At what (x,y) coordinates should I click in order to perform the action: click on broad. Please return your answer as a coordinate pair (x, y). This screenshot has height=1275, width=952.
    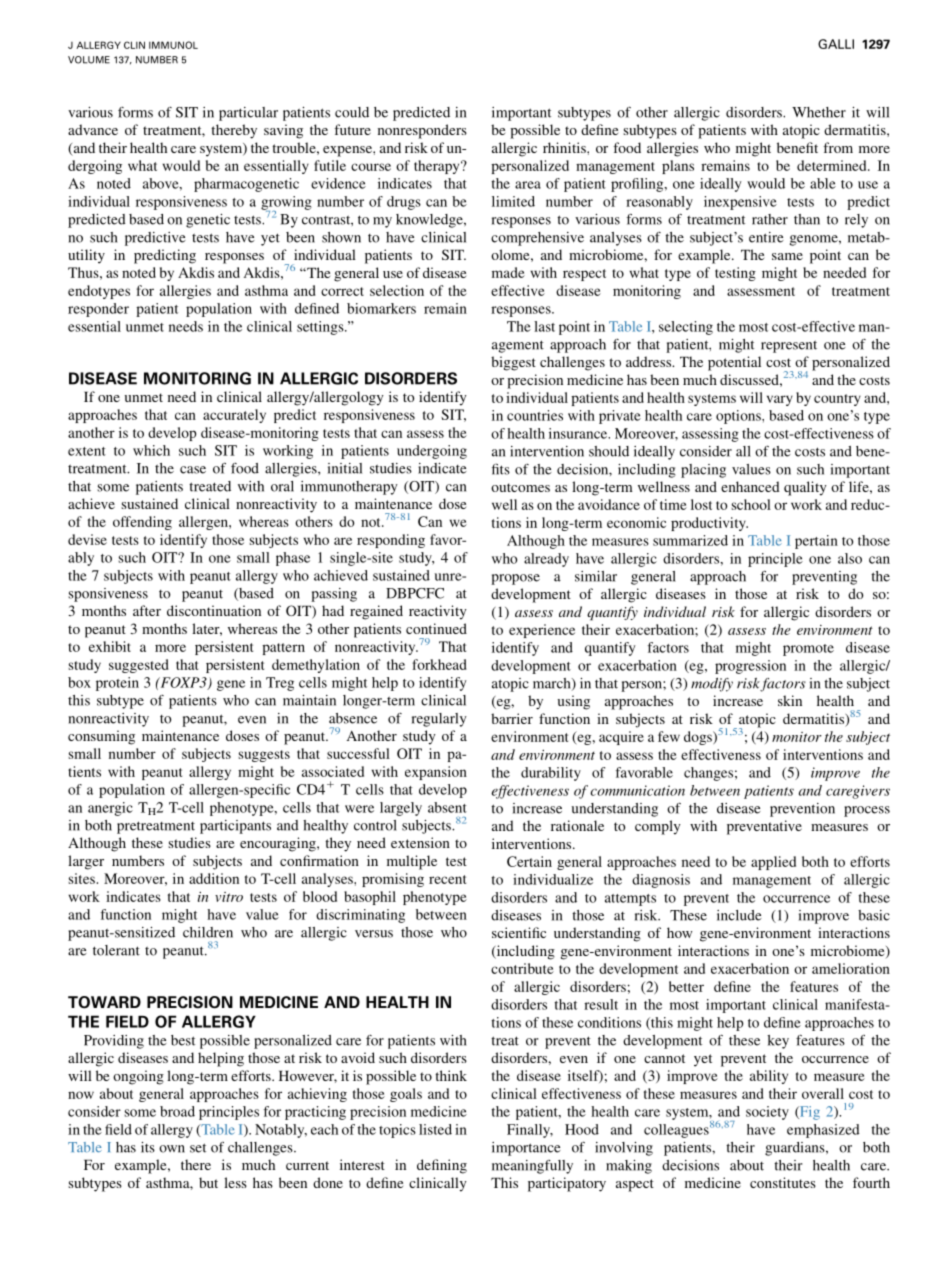
    Looking at the image, I should click on (177, 1111).
